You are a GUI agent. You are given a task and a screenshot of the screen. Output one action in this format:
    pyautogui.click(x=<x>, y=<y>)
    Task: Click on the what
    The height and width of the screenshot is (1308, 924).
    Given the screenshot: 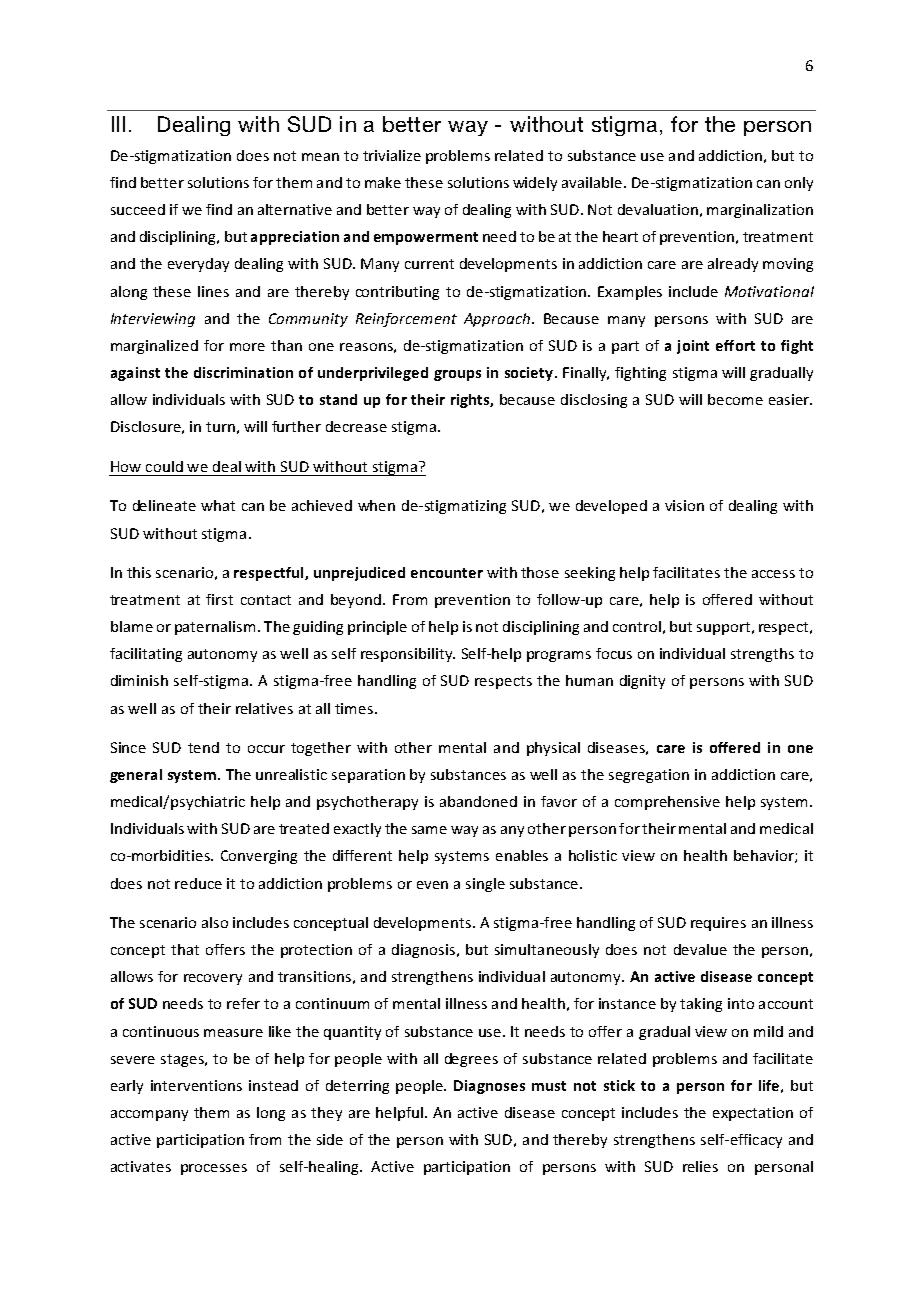 What is the action you would take?
    pyautogui.click(x=218, y=505)
